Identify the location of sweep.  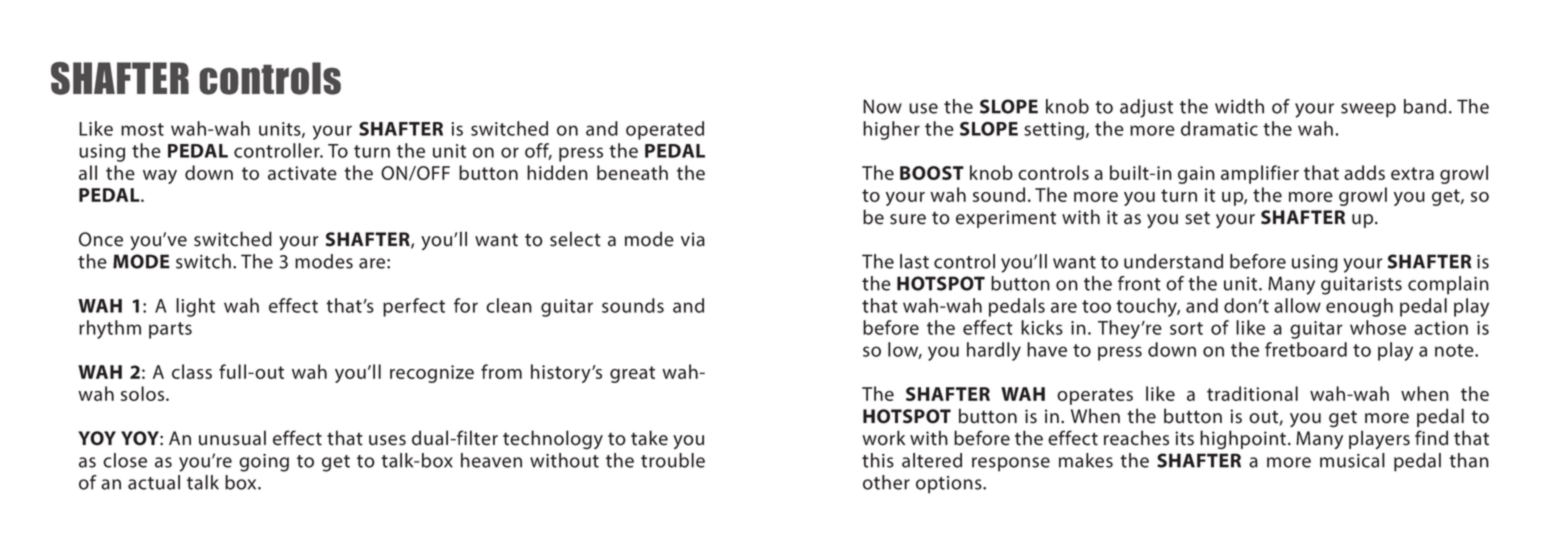
(1368, 110).
